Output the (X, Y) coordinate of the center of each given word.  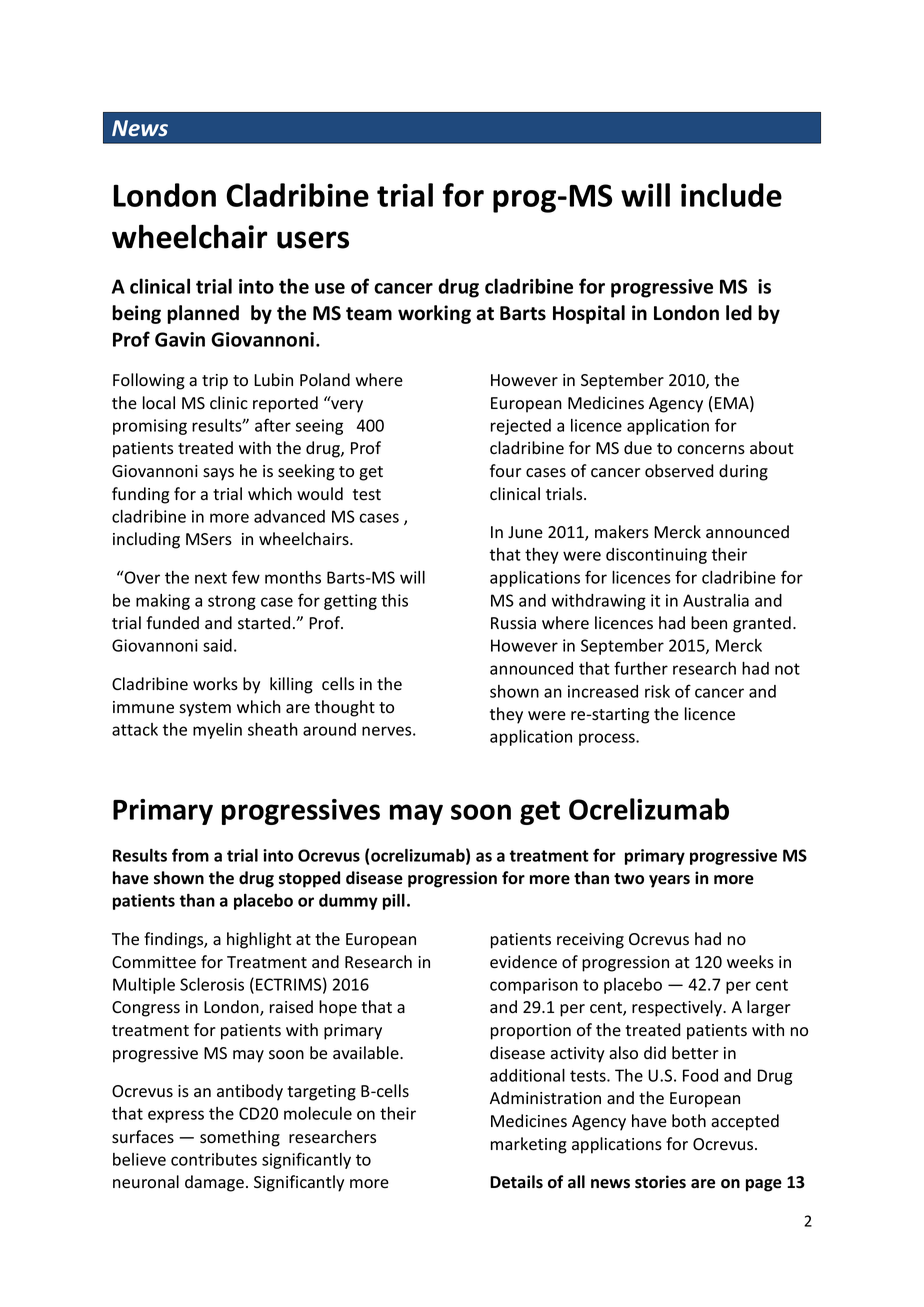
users (313, 240)
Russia (513, 623)
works (215, 684)
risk (657, 691)
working (434, 314)
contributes (214, 1159)
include (731, 195)
